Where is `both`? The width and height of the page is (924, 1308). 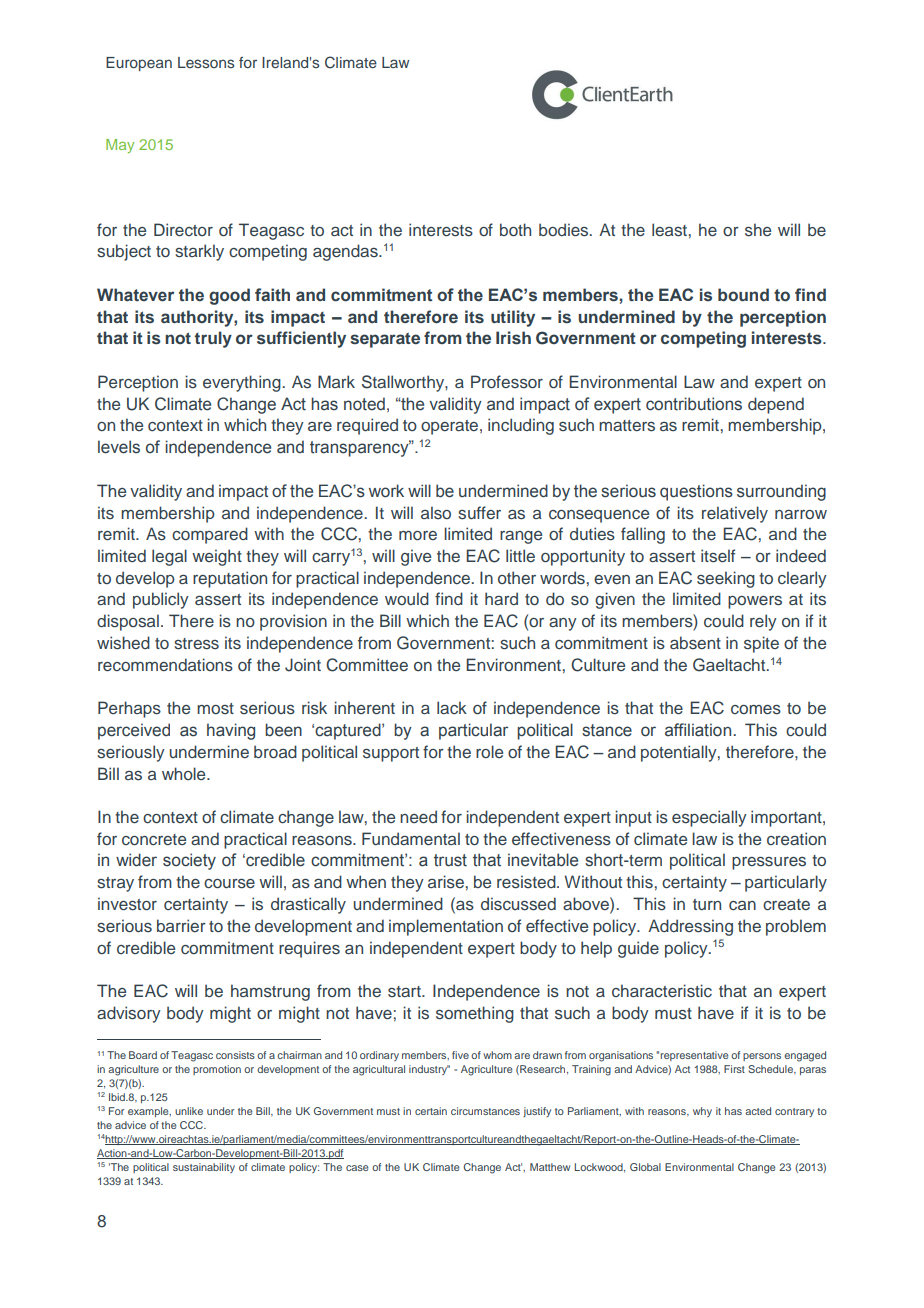
both is located at coordinates (515, 229).
